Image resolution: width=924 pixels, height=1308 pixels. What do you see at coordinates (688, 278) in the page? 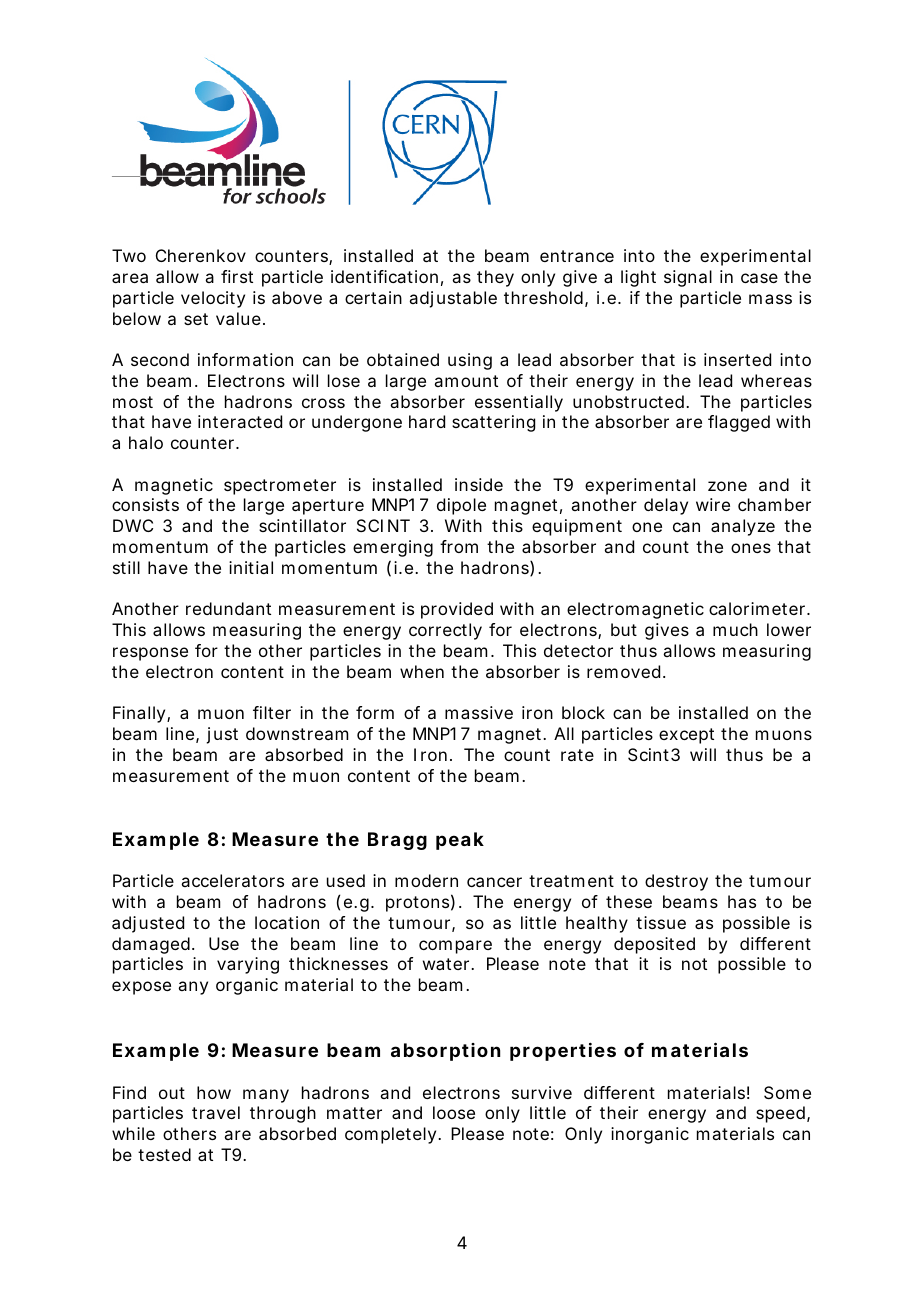
I see `signal` at bounding box center [688, 278].
